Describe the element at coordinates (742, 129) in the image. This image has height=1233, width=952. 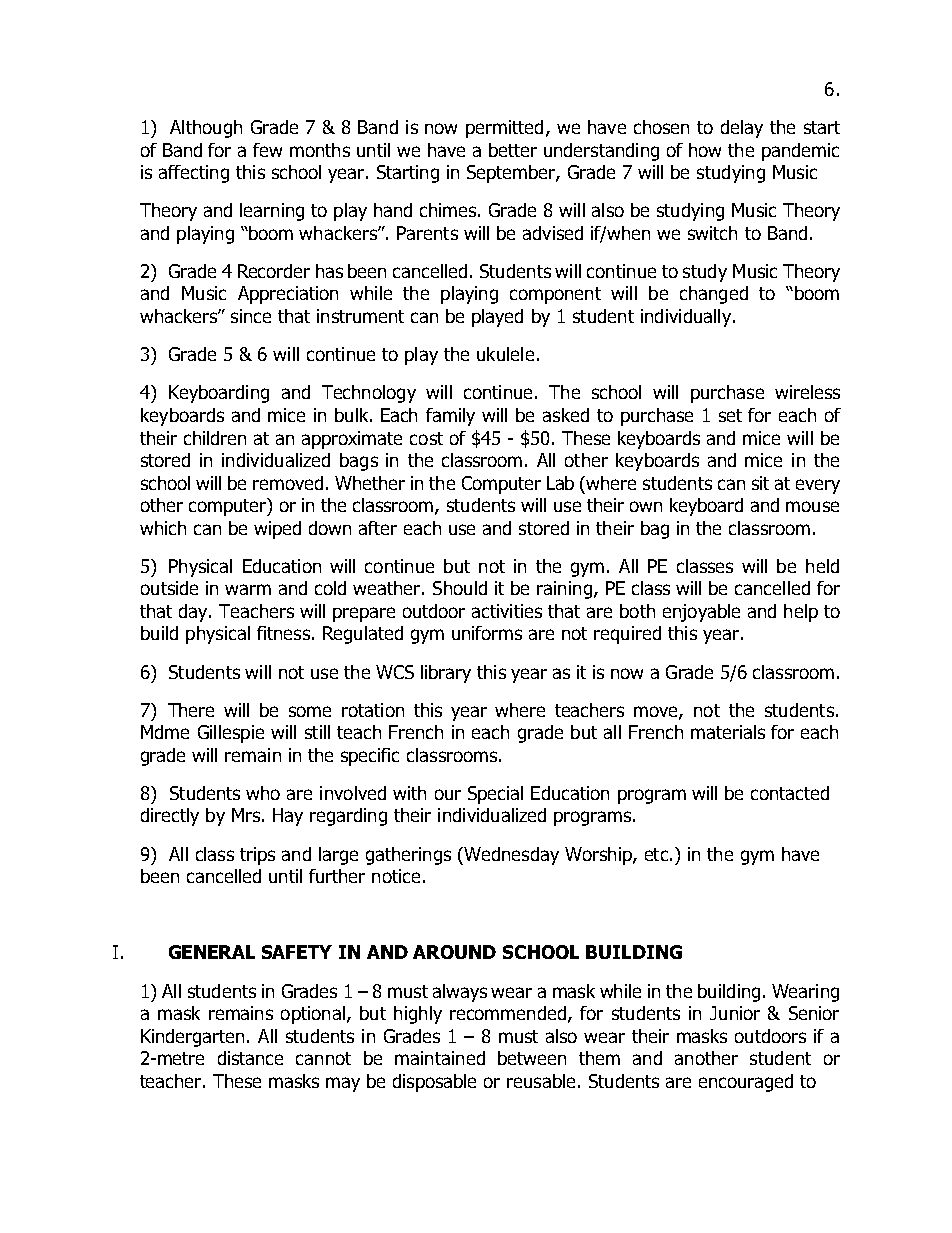
I see `delay` at that location.
